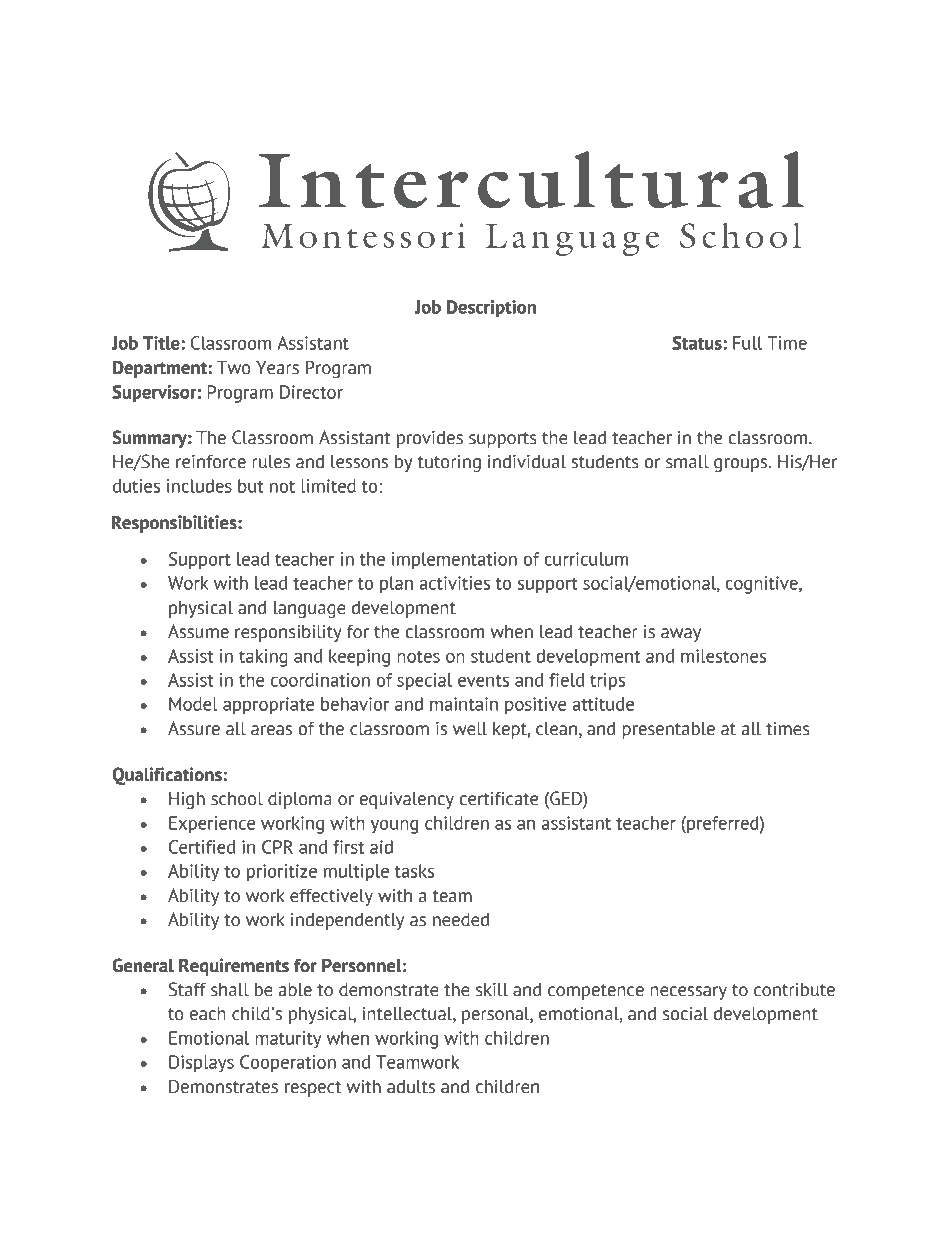  What do you see at coordinates (723, 656) in the screenshot?
I see `milestones` at bounding box center [723, 656].
